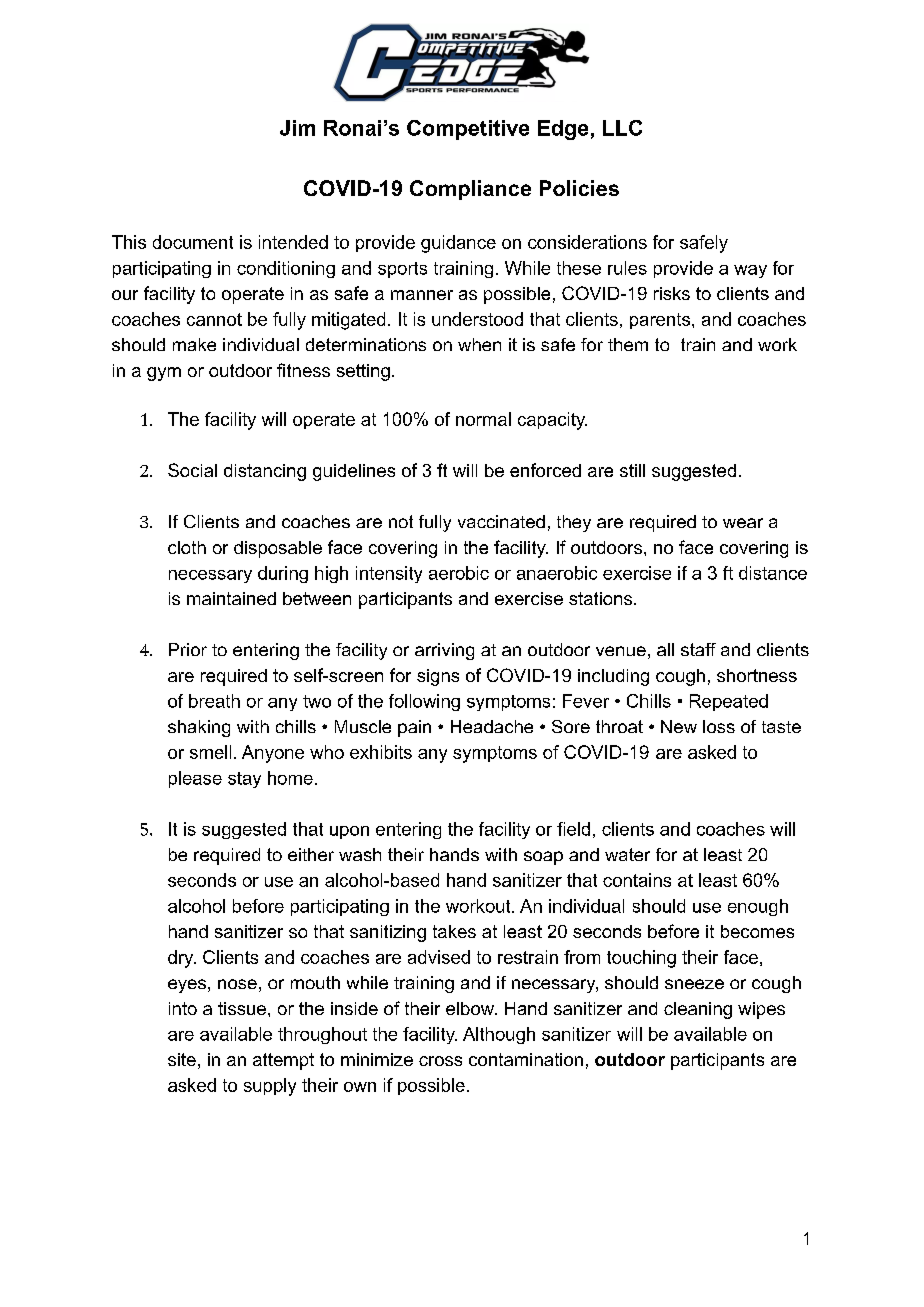 The height and width of the page is (1307, 924). Describe the element at coordinates (468, 130) in the page. I see `Competitive` at that location.
